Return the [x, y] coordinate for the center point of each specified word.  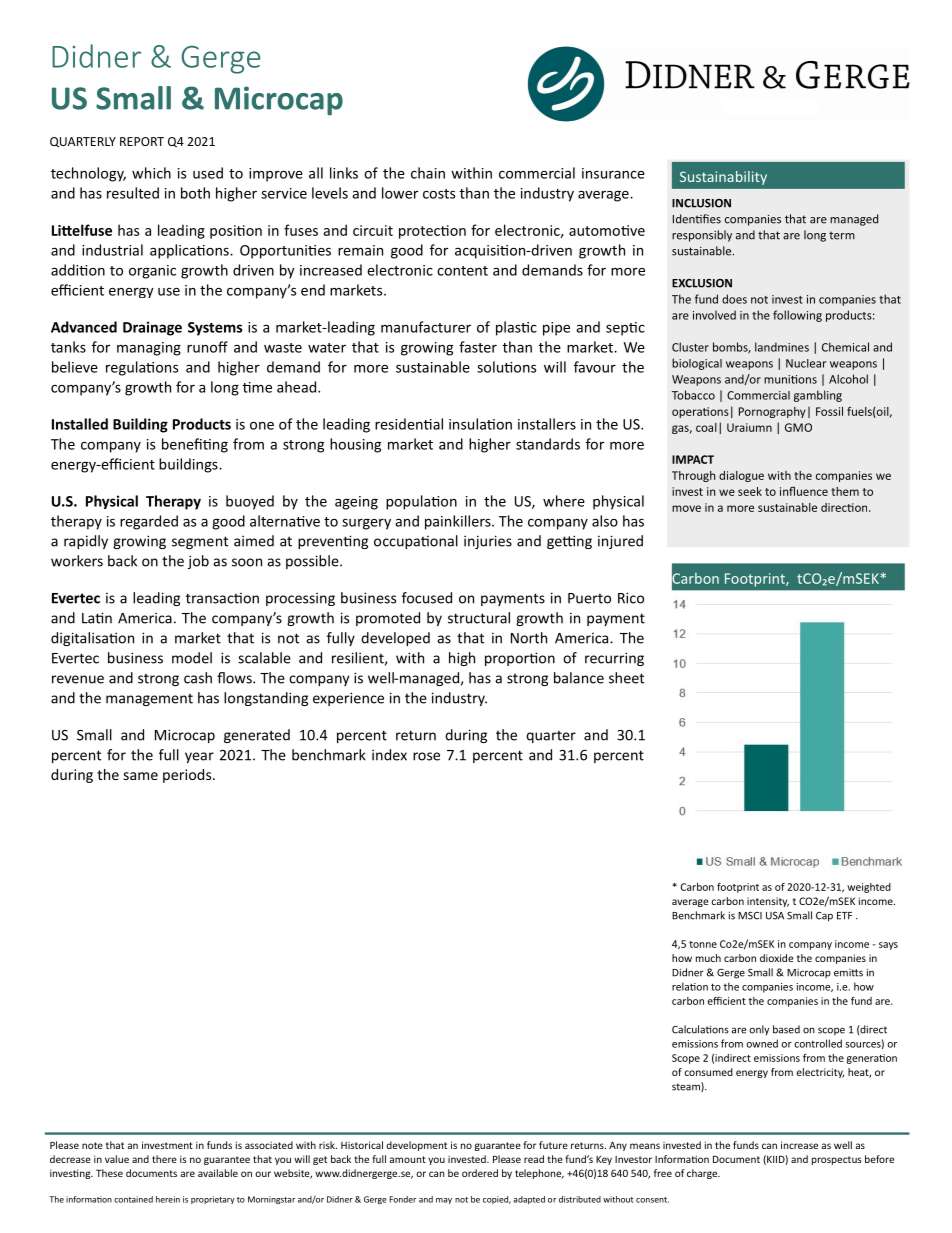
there [164, 1159]
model [192, 658]
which [151, 173]
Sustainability [723, 178]
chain [428, 173]
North [529, 638]
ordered [480, 1173]
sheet [626, 678]
